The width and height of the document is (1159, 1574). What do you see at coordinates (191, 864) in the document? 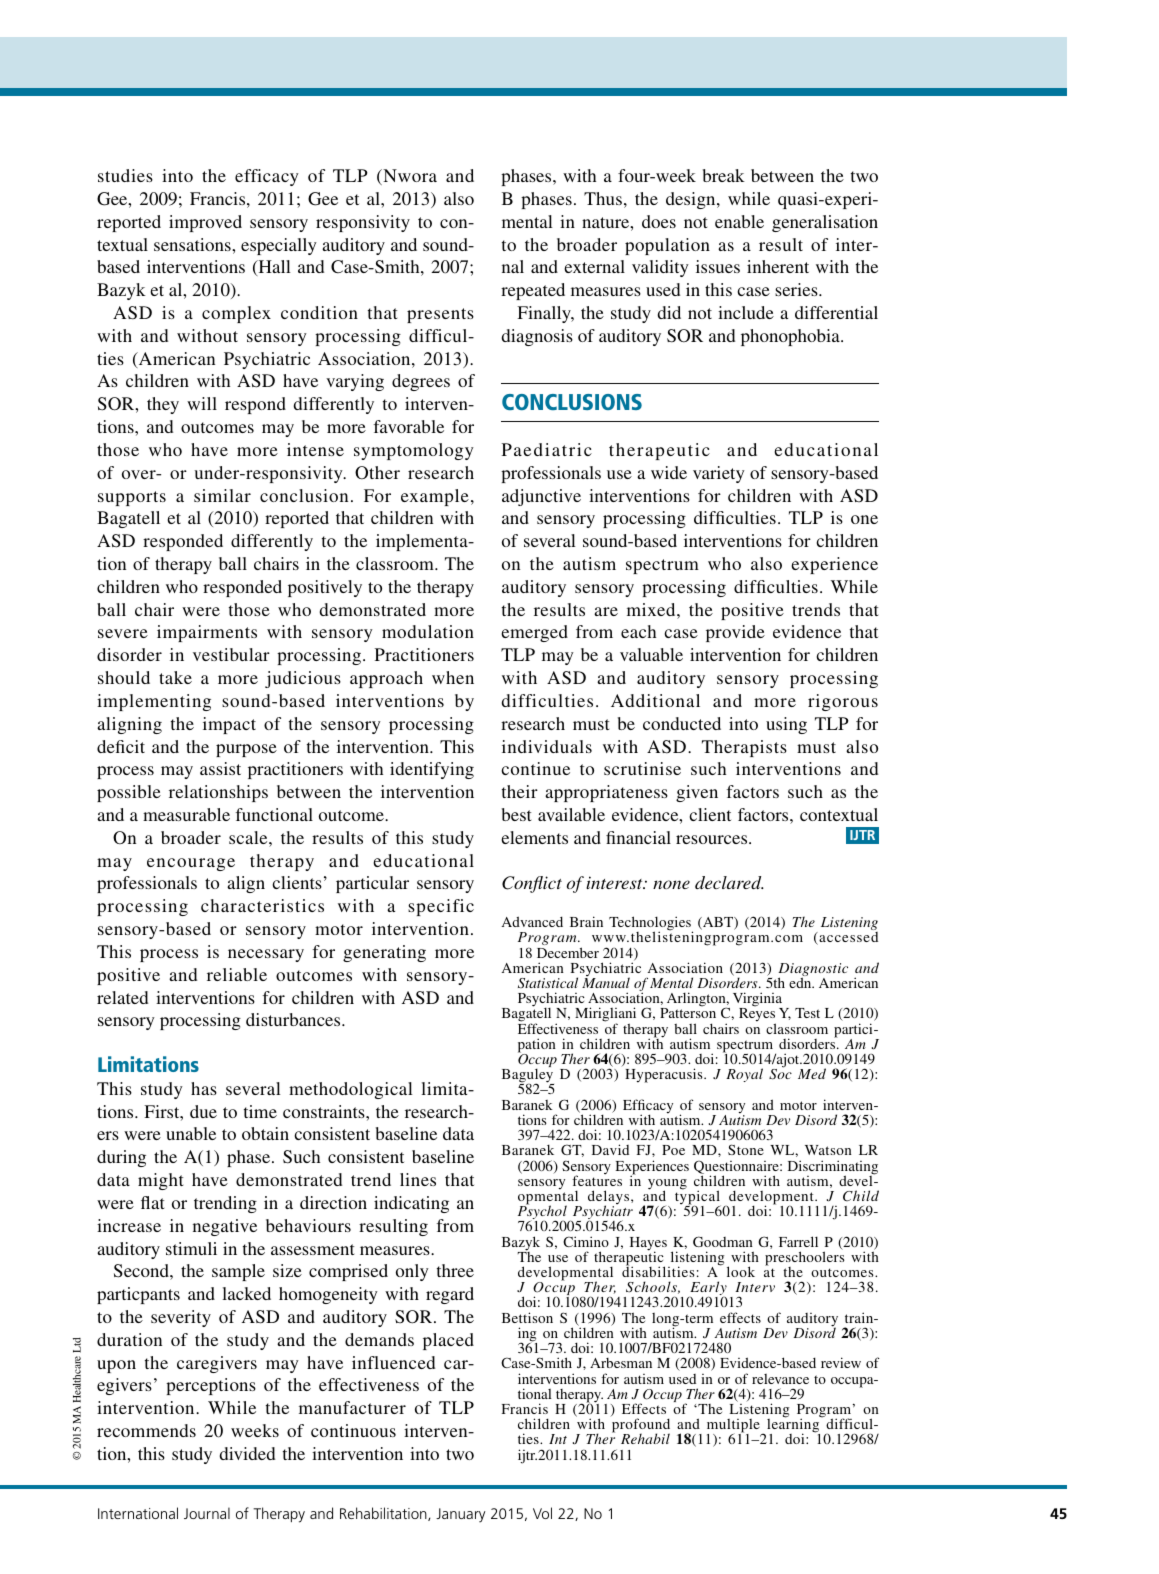
I see `encourage` at bounding box center [191, 864].
